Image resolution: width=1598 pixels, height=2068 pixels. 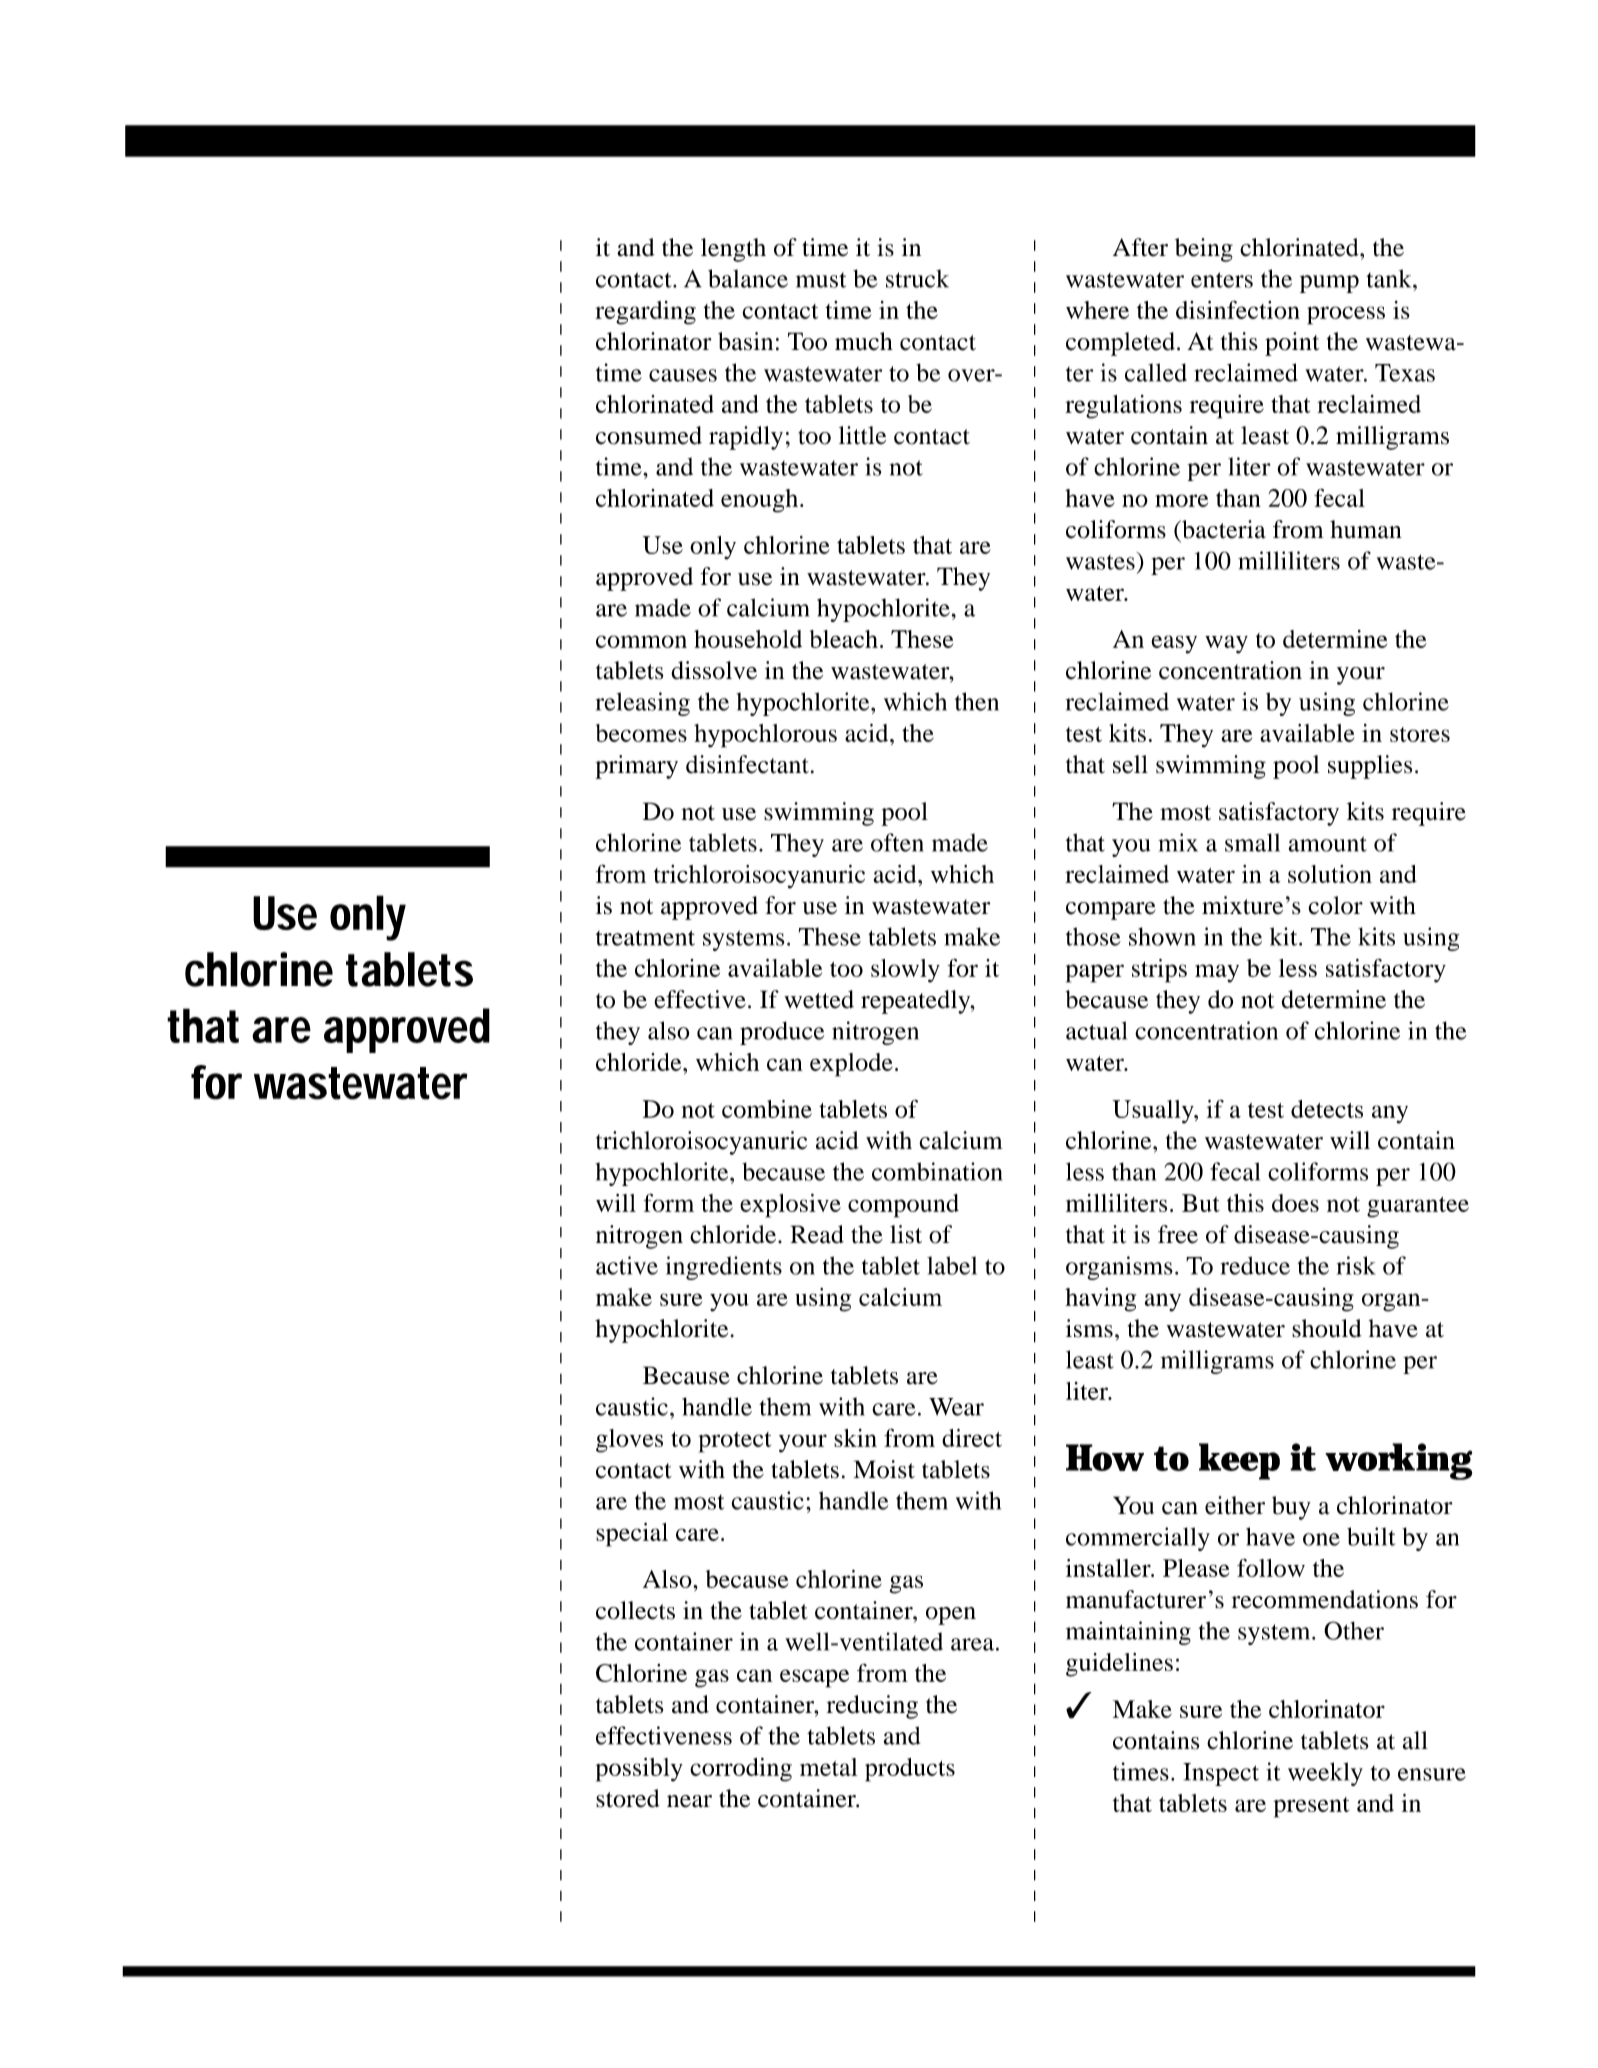 I want to click on where, so click(x=1097, y=310).
